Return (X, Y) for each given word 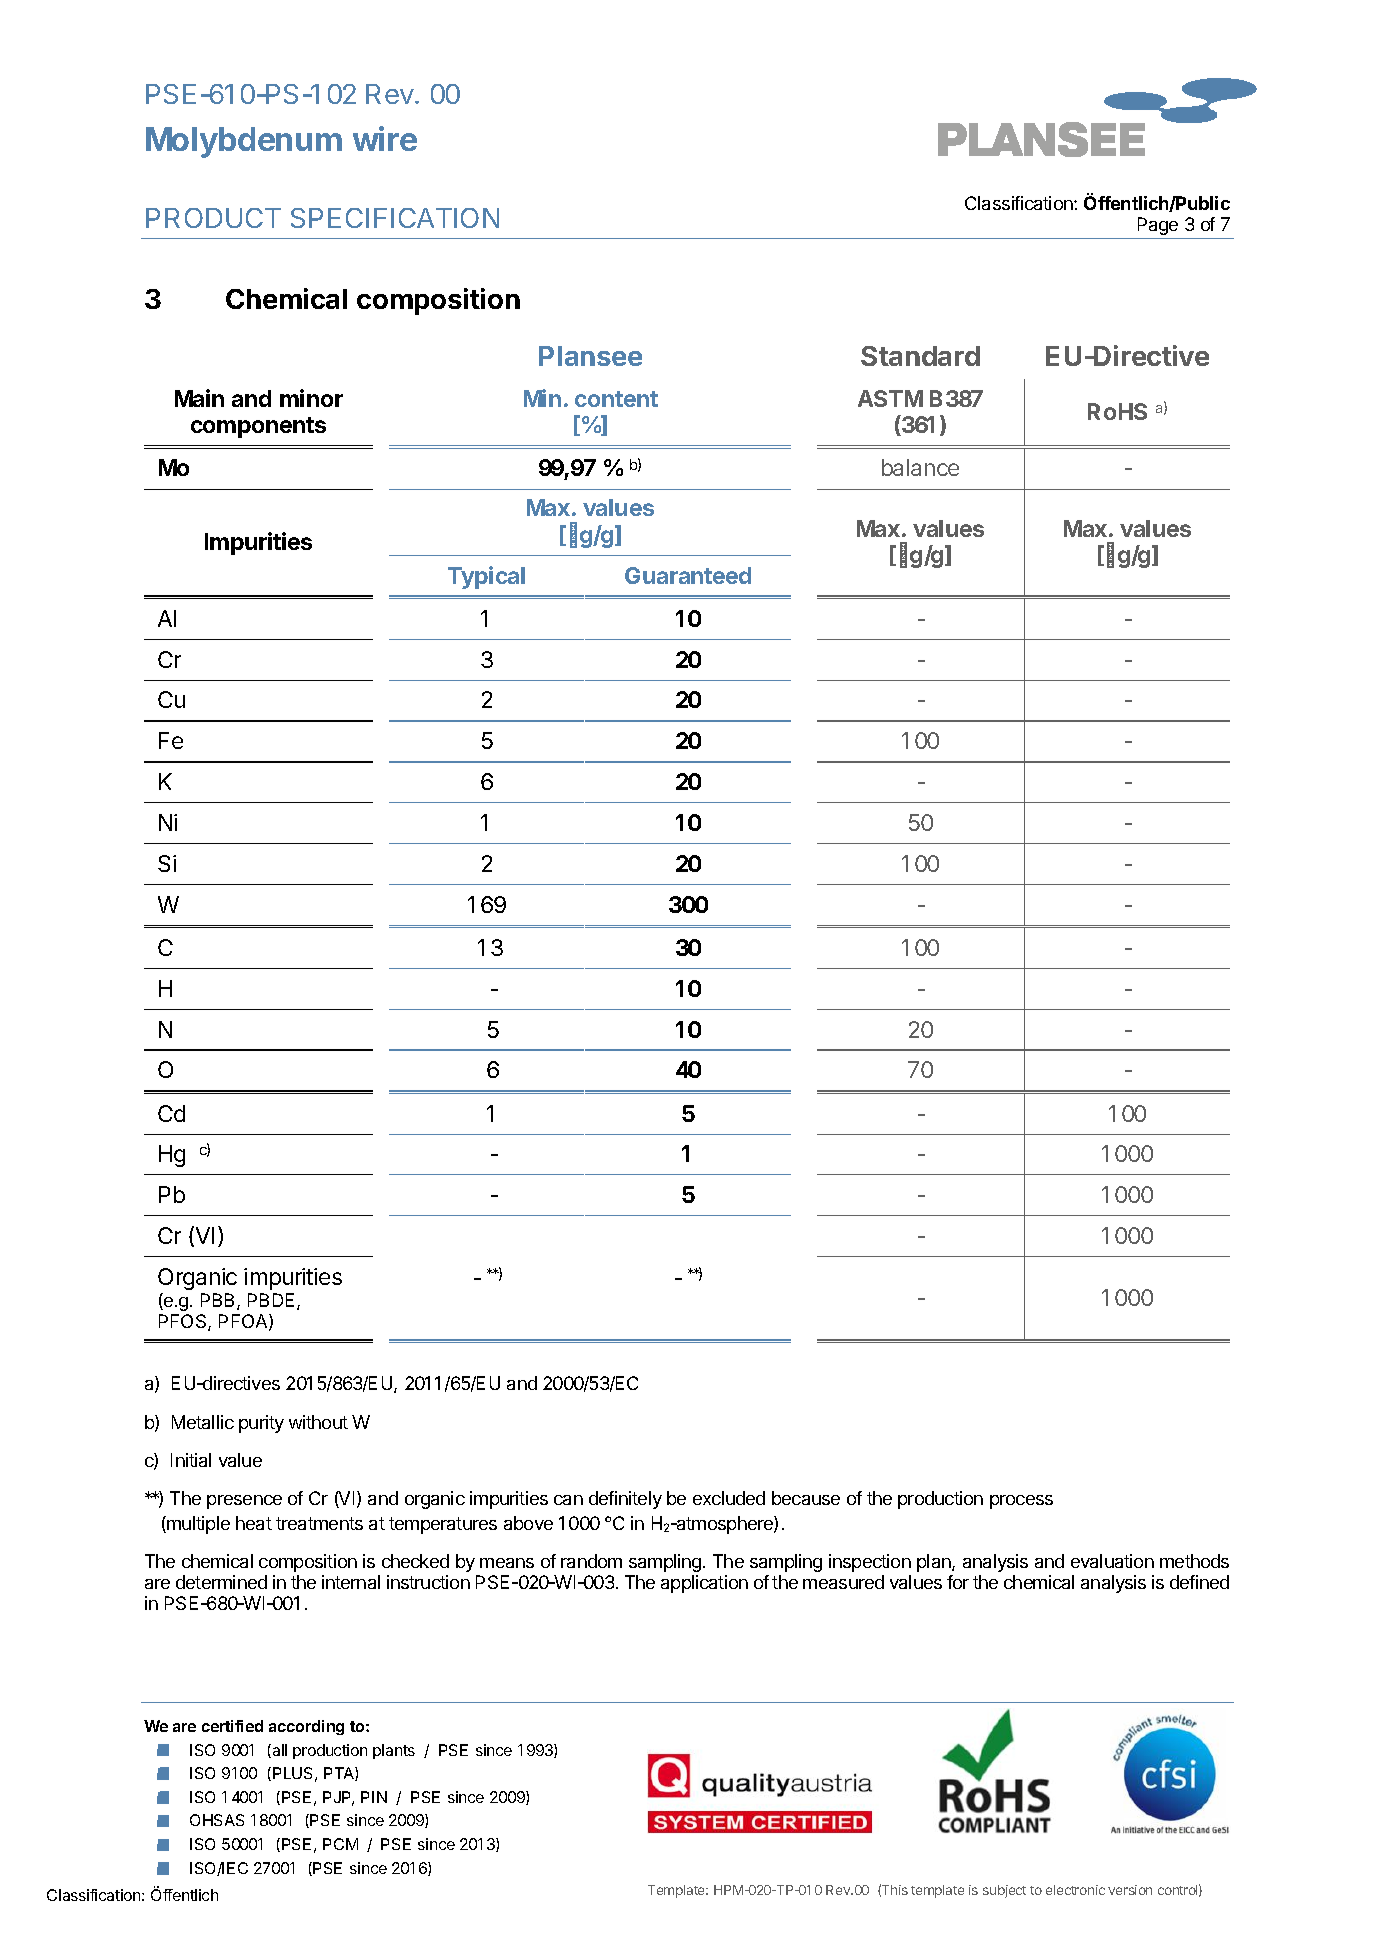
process (1021, 1502)
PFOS (184, 1322)
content (616, 399)
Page (1158, 226)
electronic (1075, 1890)
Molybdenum (244, 142)
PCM (340, 1844)
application (704, 1584)
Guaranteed (688, 575)
